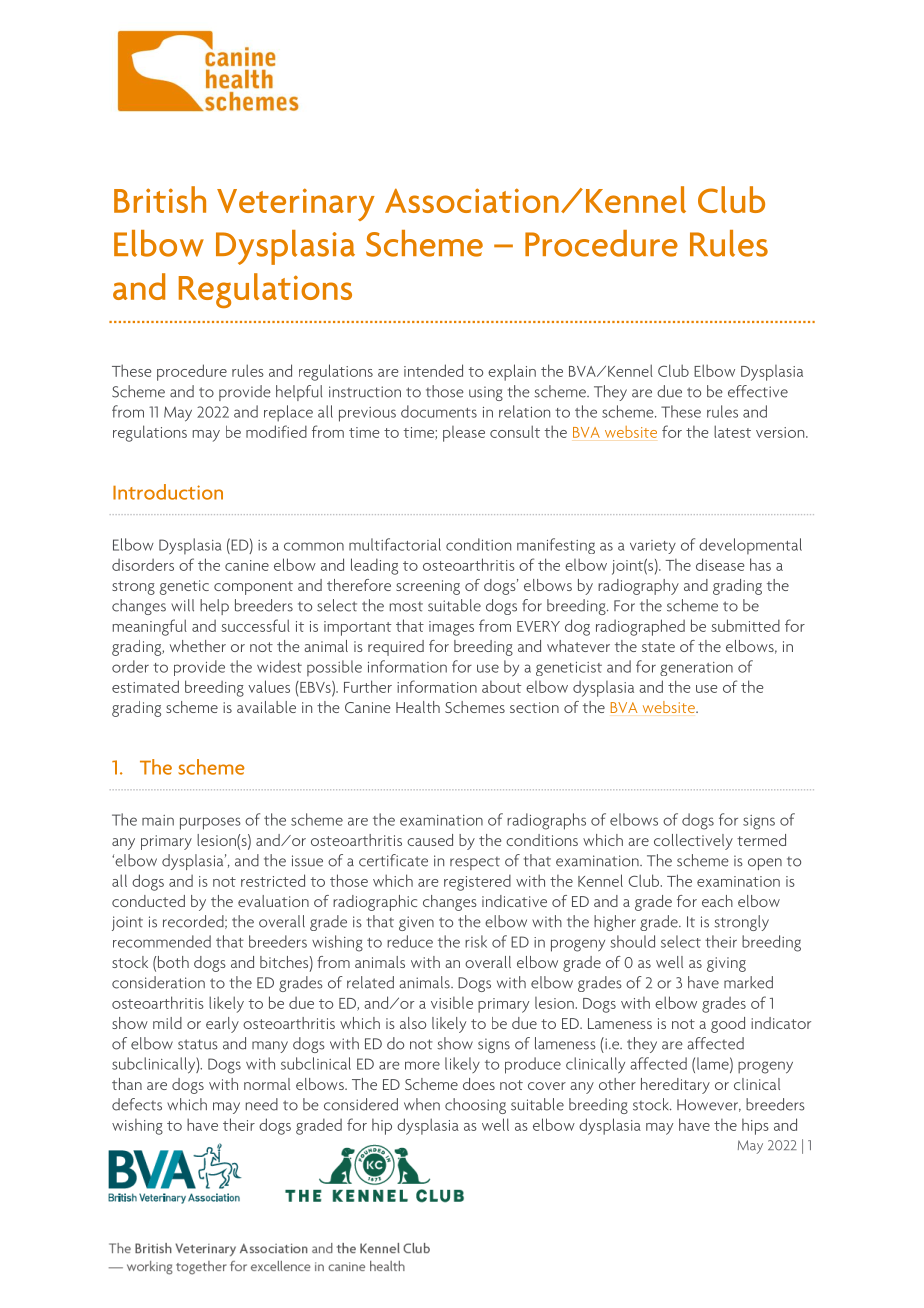 The height and width of the screenshot is (1308, 924). What do you see at coordinates (276, 431) in the screenshot?
I see `modified` at bounding box center [276, 431].
